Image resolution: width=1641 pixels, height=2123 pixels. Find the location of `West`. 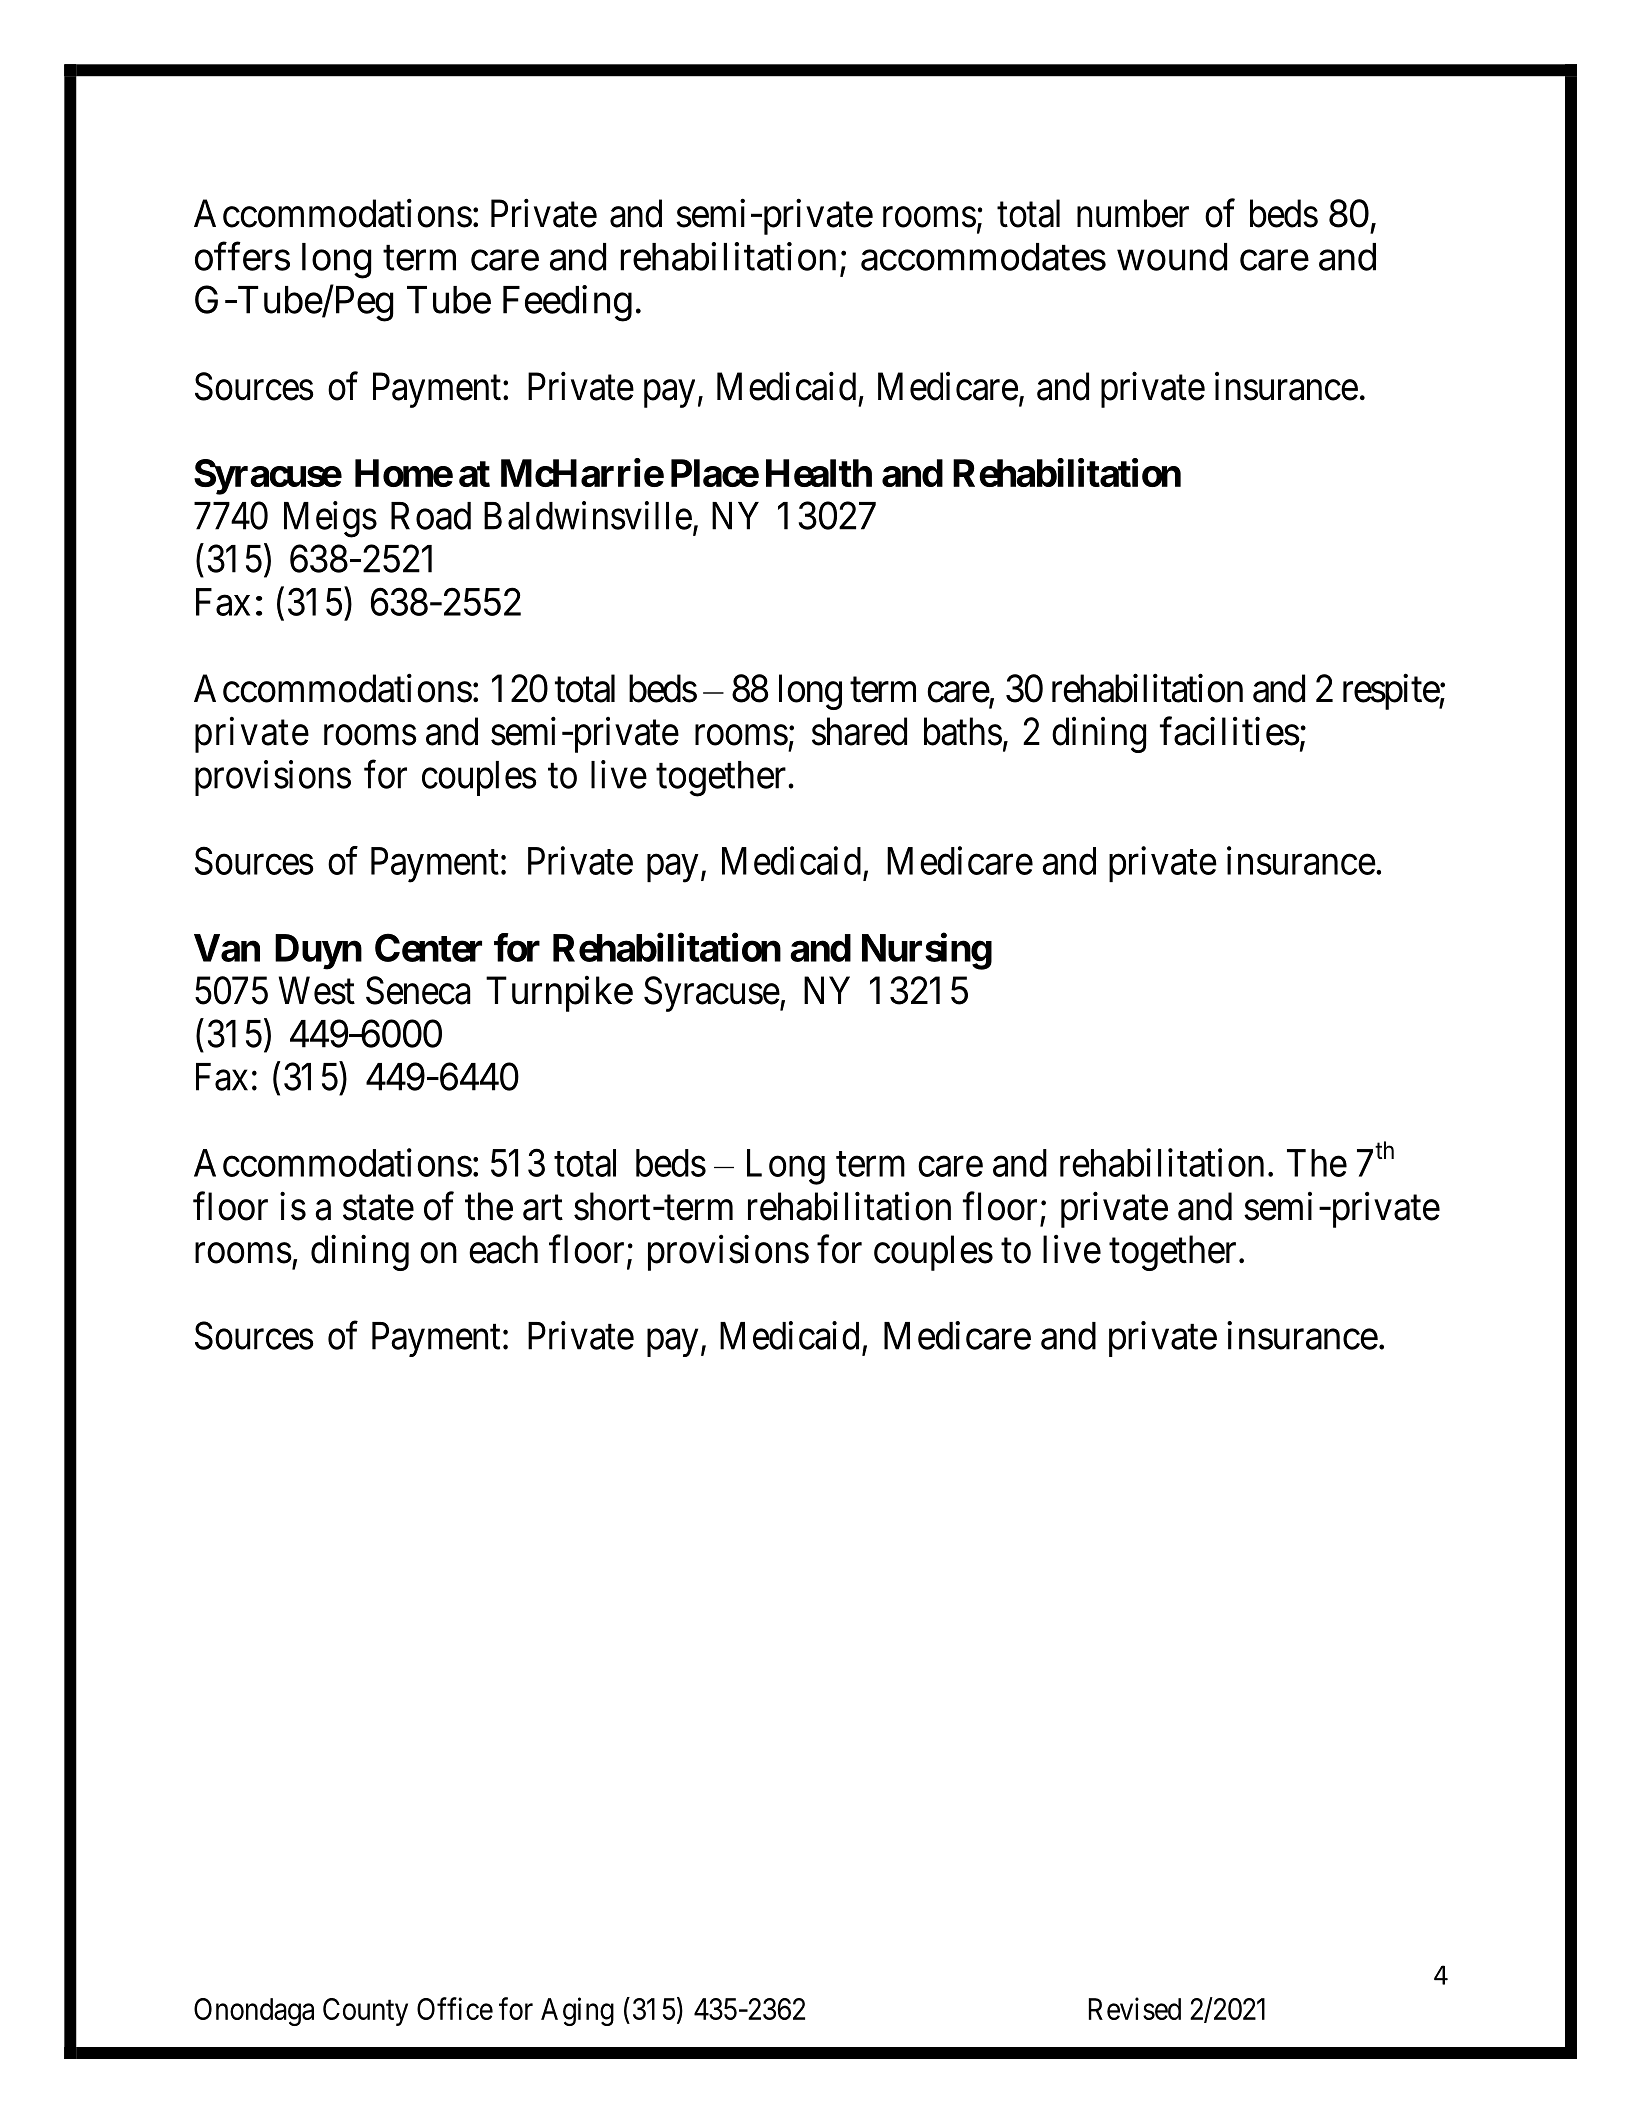

West is located at coordinates (317, 991).
